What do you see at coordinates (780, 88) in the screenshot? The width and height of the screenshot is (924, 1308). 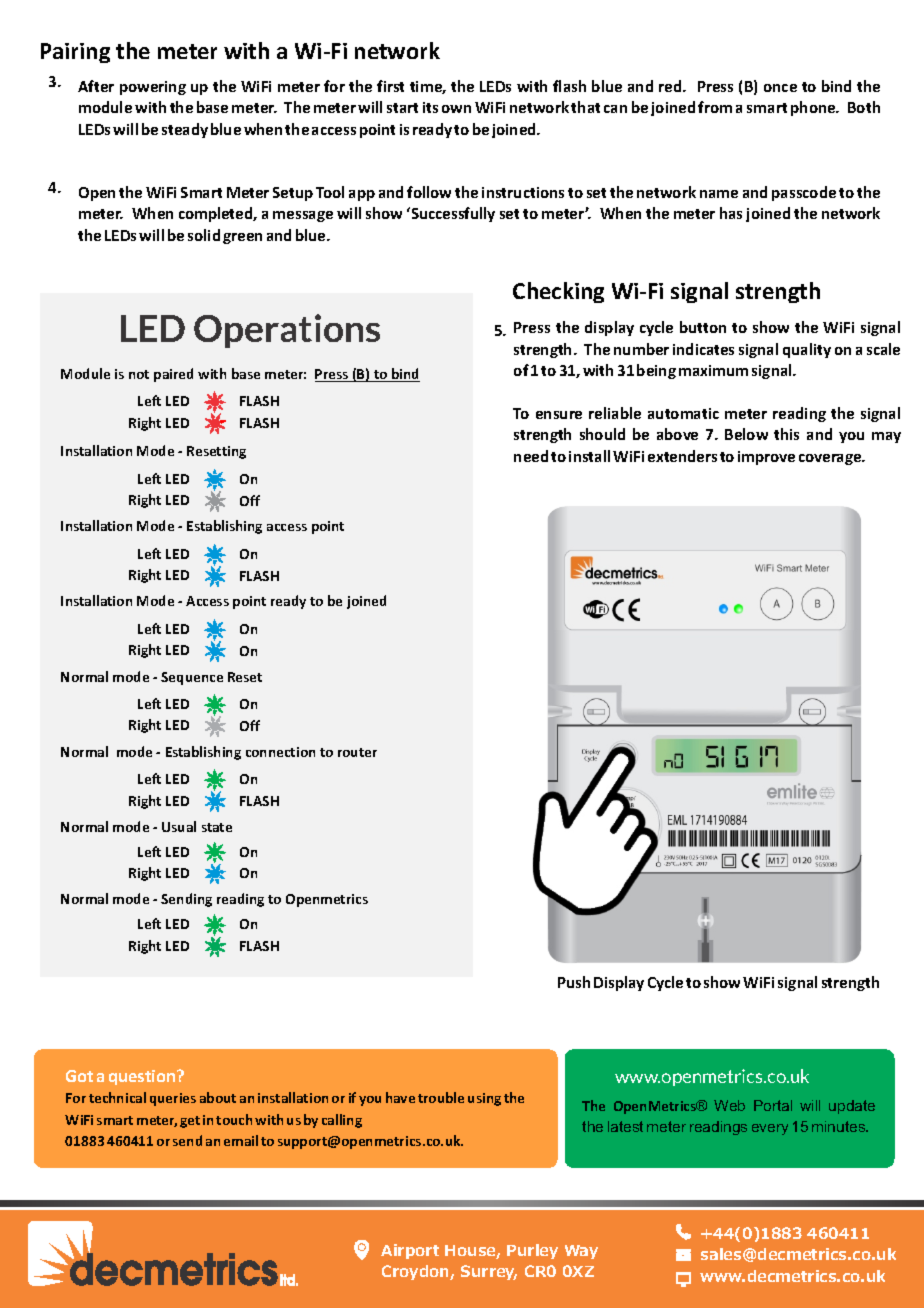 I see `once` at bounding box center [780, 88].
